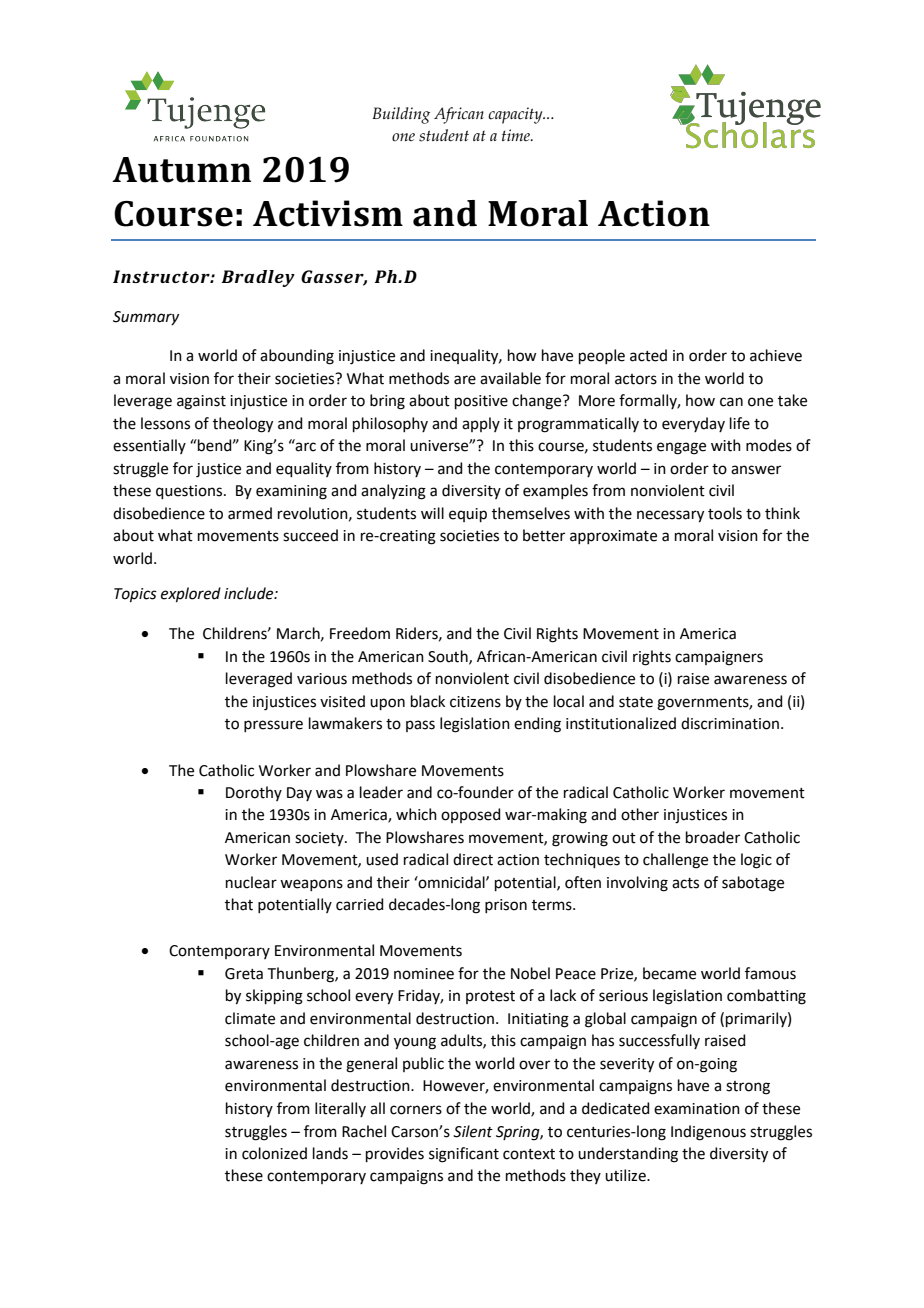 This screenshot has height=1308, width=924. I want to click on explored, so click(191, 594).
